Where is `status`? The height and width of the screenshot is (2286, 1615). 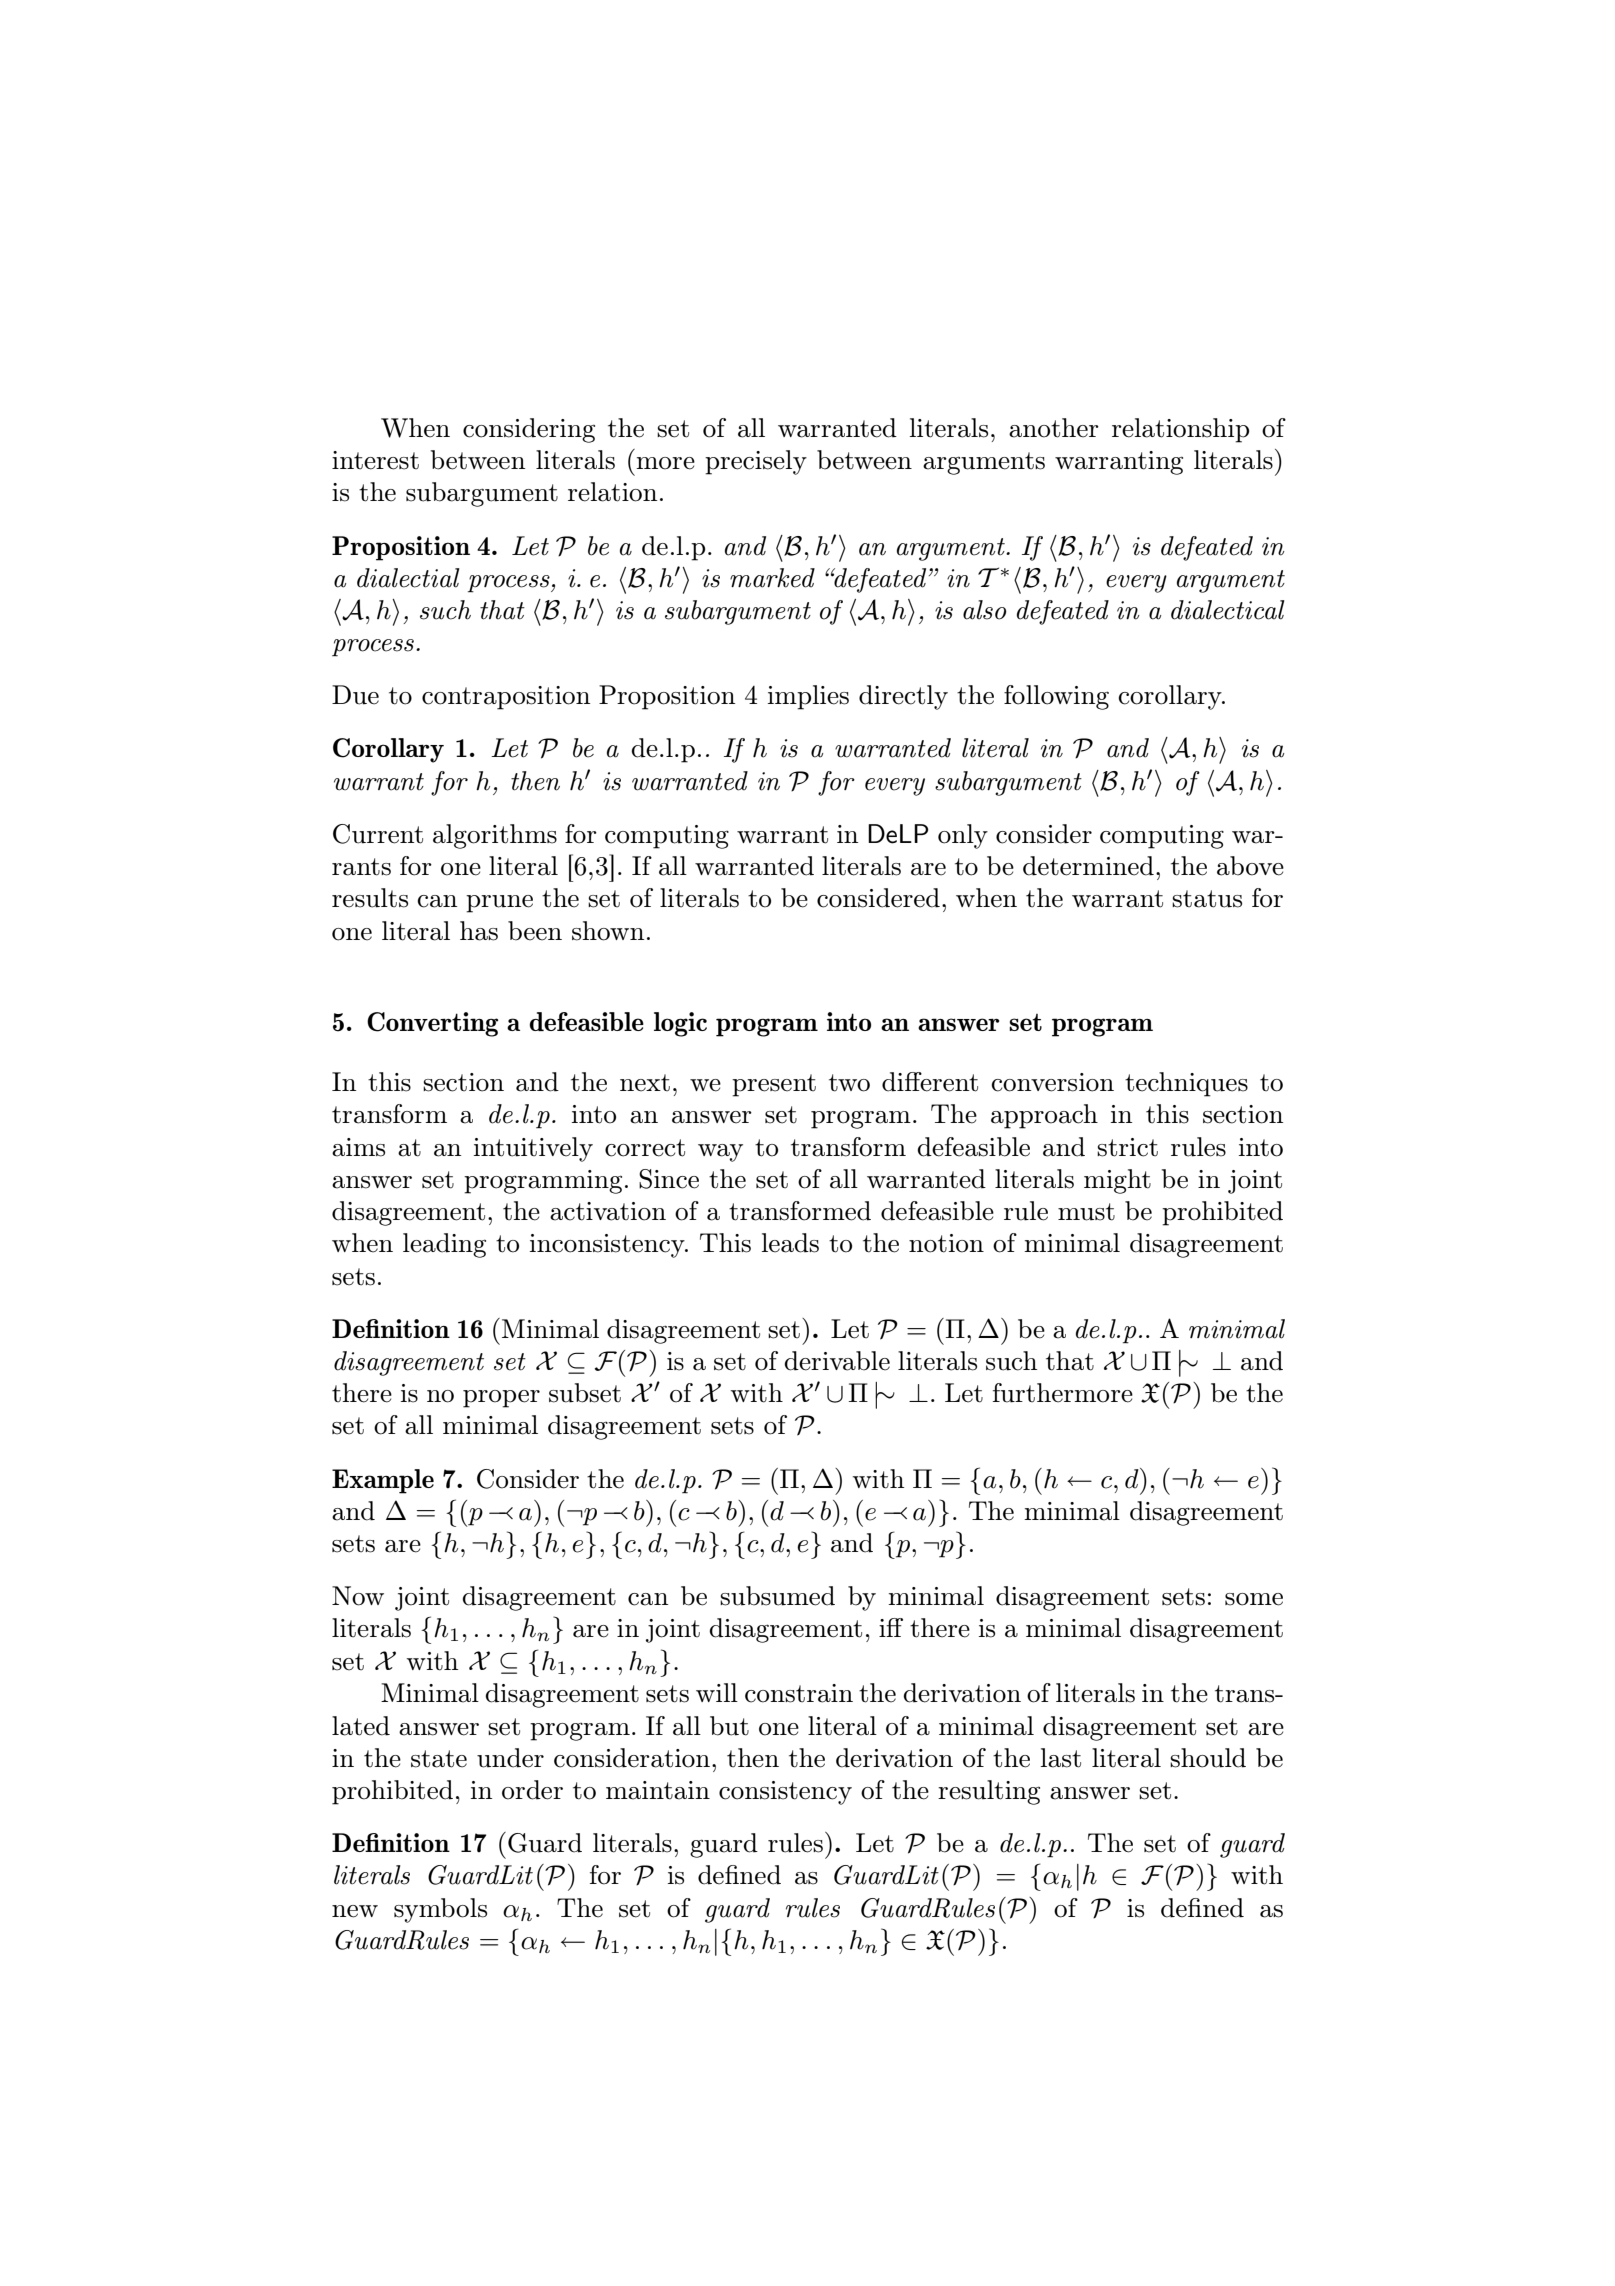
status is located at coordinates (1207, 899).
